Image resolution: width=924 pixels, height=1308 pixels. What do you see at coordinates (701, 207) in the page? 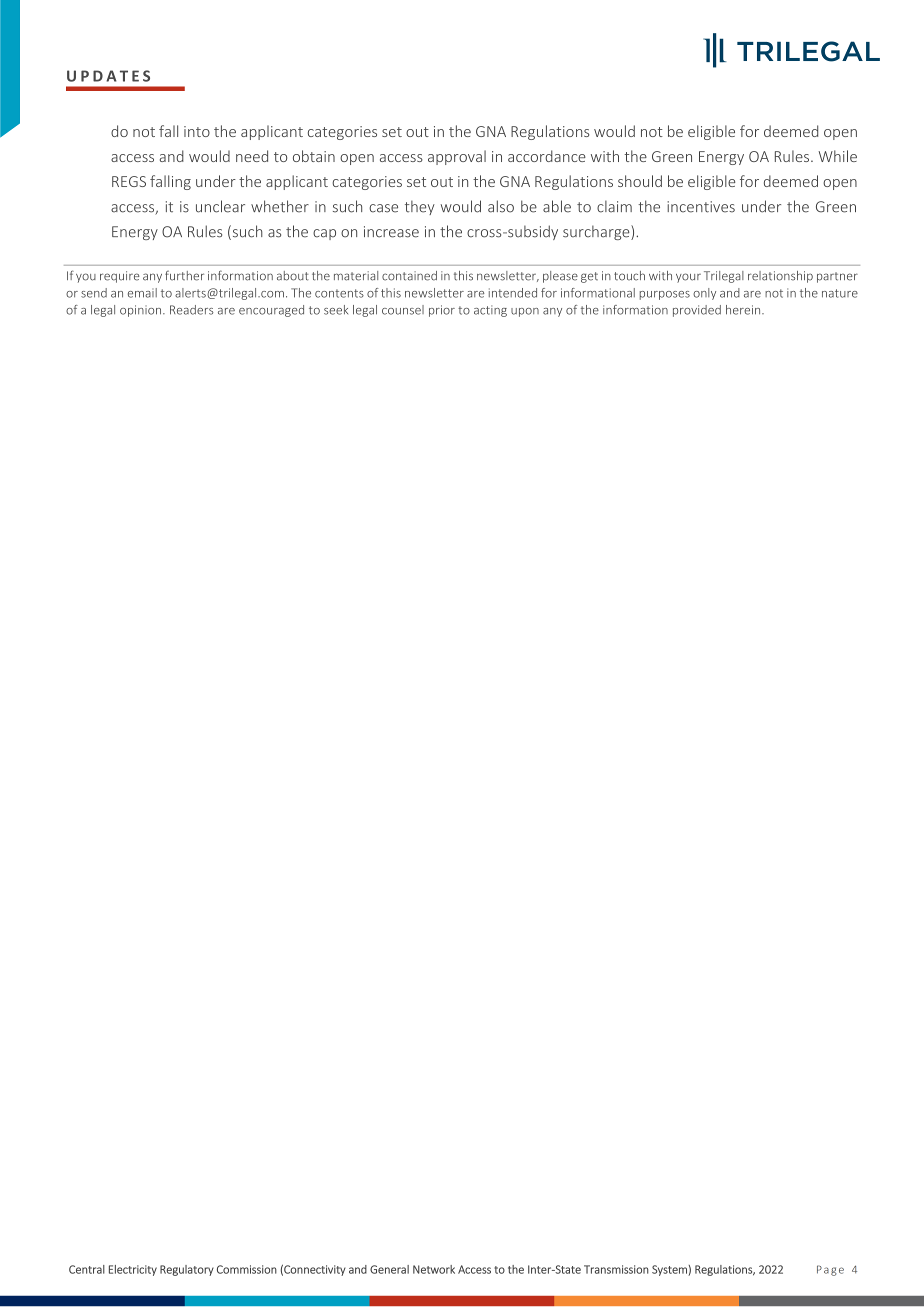
I see `incentives` at bounding box center [701, 207].
